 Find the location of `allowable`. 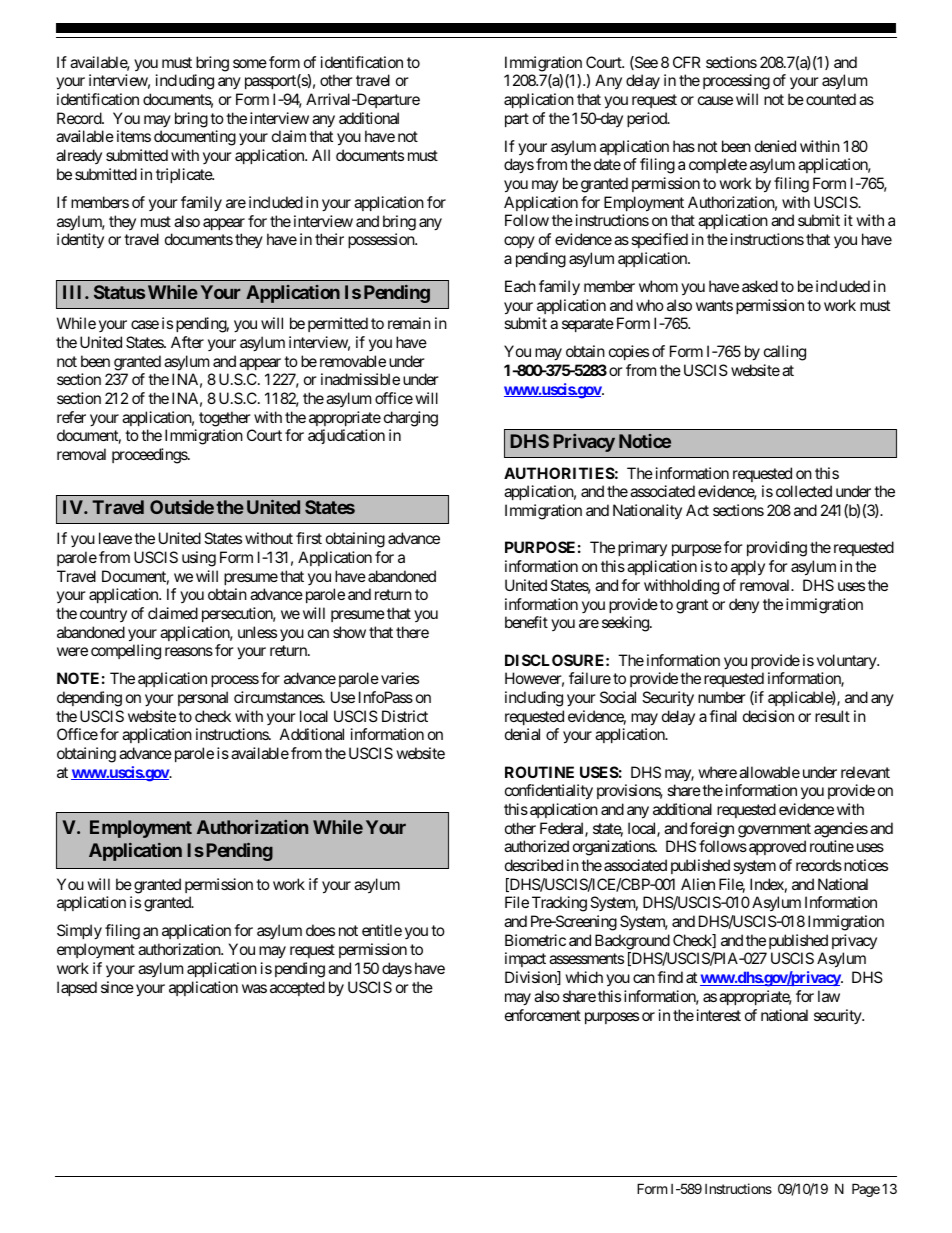

allowable is located at coordinates (769, 772).
